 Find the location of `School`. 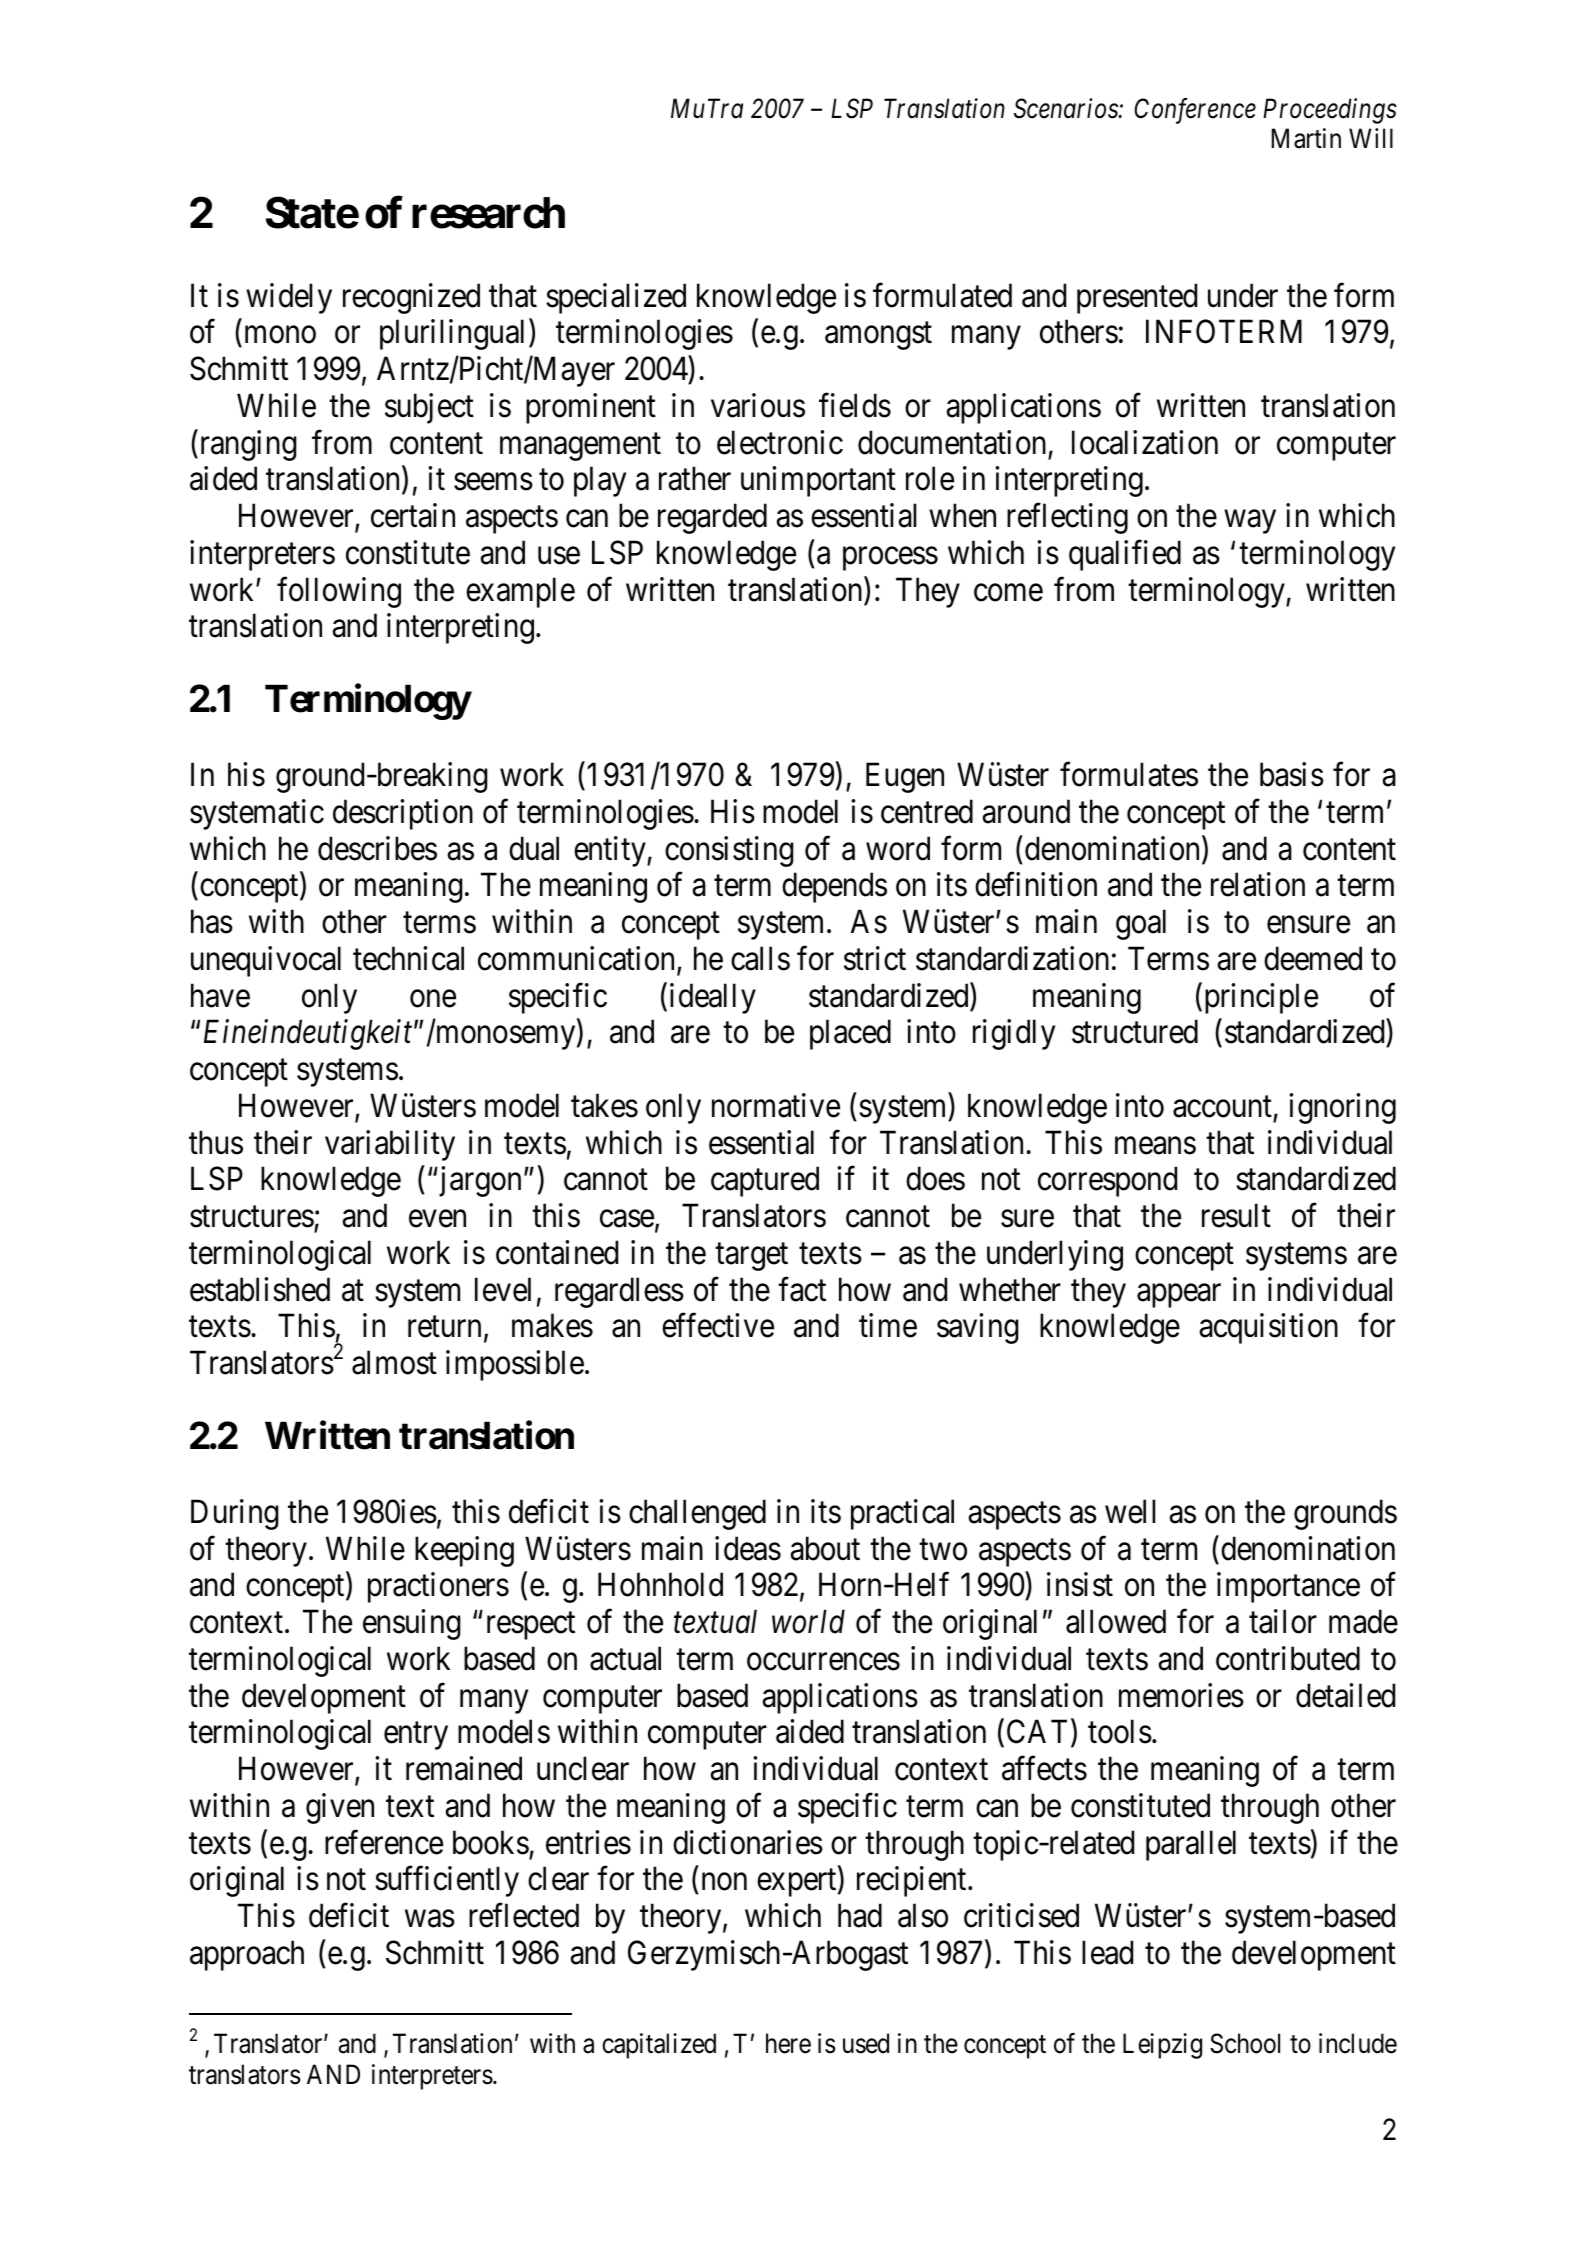

School is located at coordinates (1245, 2043).
